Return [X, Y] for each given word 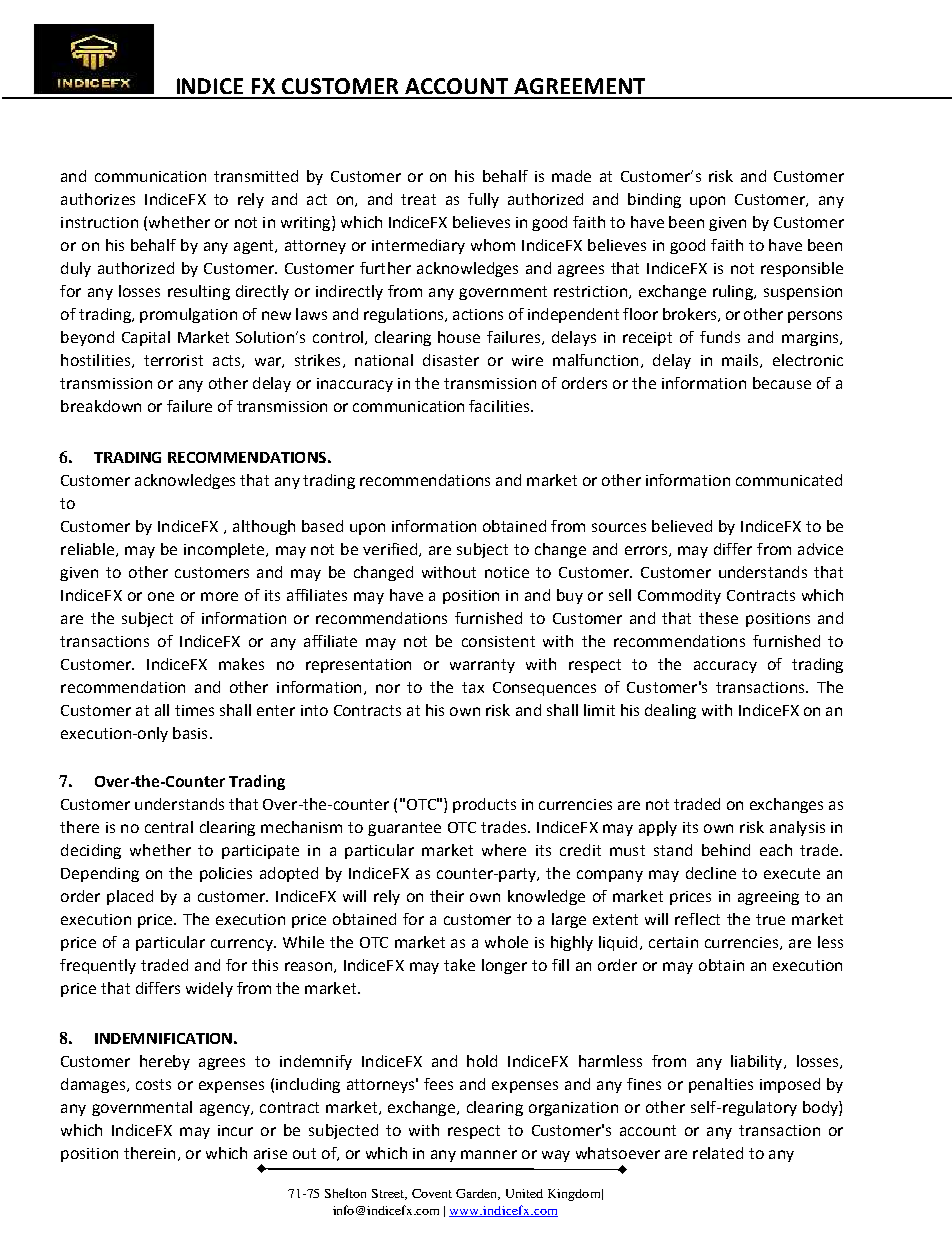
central [169, 827]
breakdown [101, 406]
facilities [500, 406]
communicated [789, 480]
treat [418, 199]
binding [654, 200]
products [484, 805]
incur [235, 1130]
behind [726, 850]
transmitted [256, 176]
